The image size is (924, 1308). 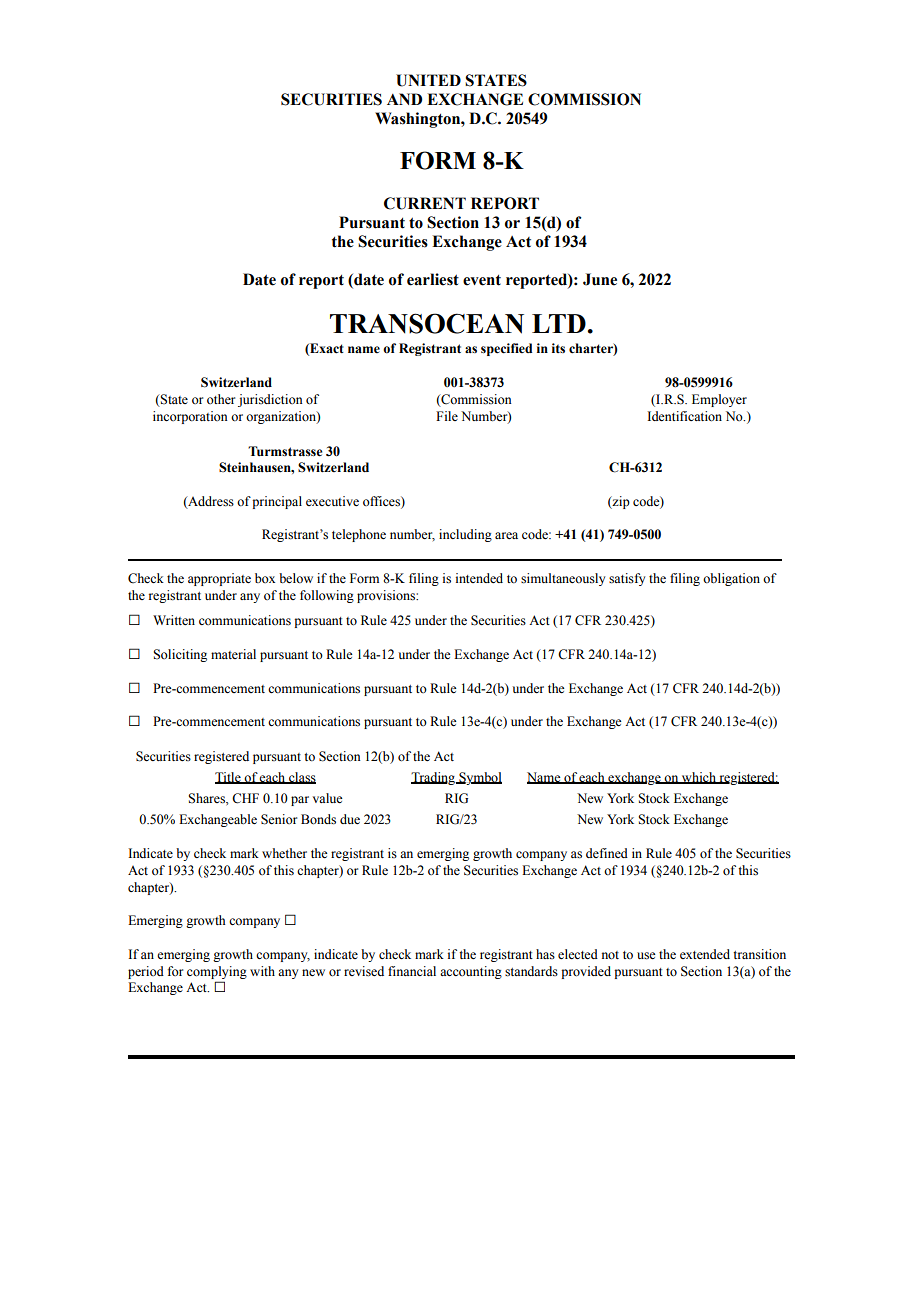 I want to click on Trading, so click(x=434, y=778).
